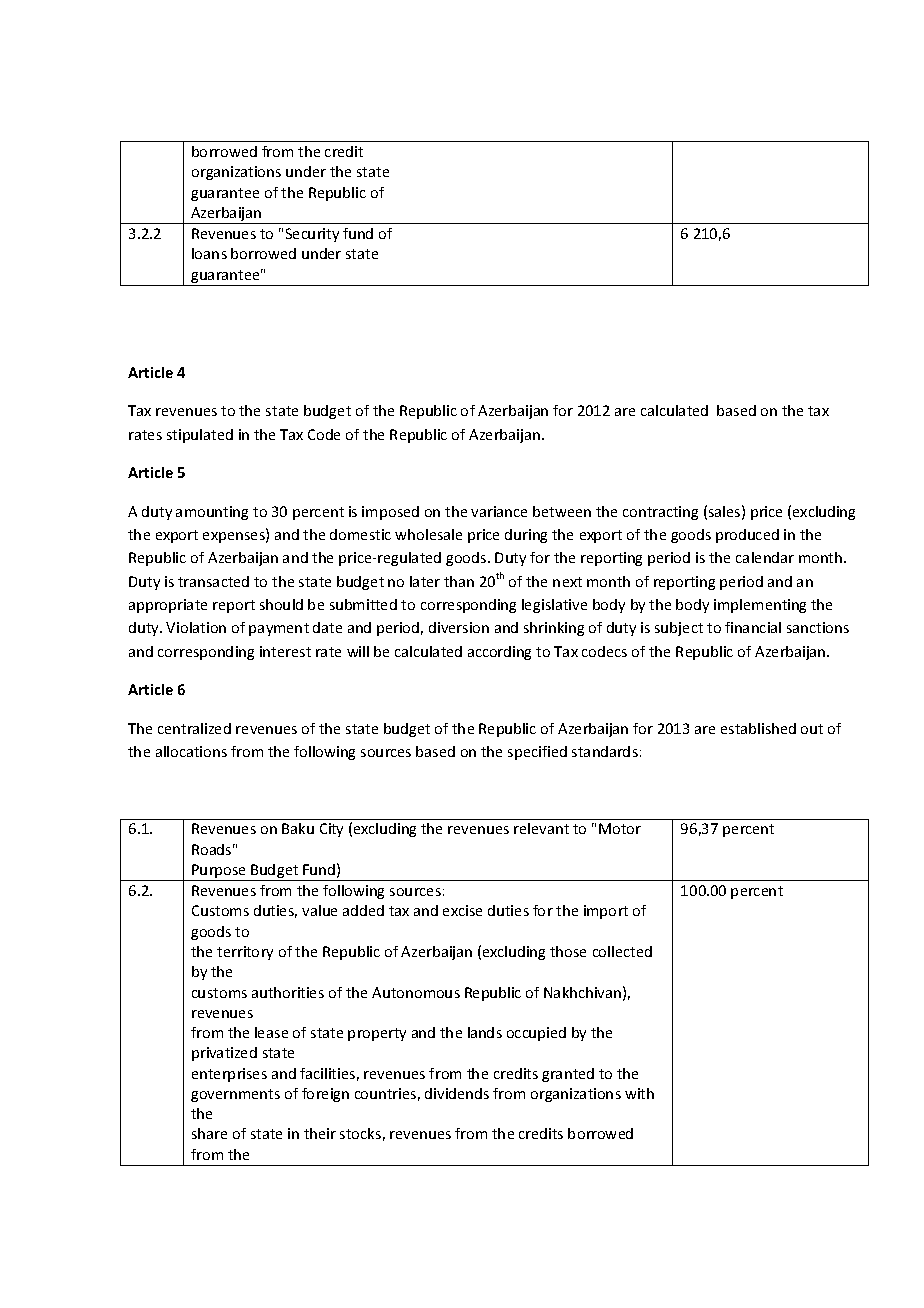  I want to click on according, so click(499, 653).
